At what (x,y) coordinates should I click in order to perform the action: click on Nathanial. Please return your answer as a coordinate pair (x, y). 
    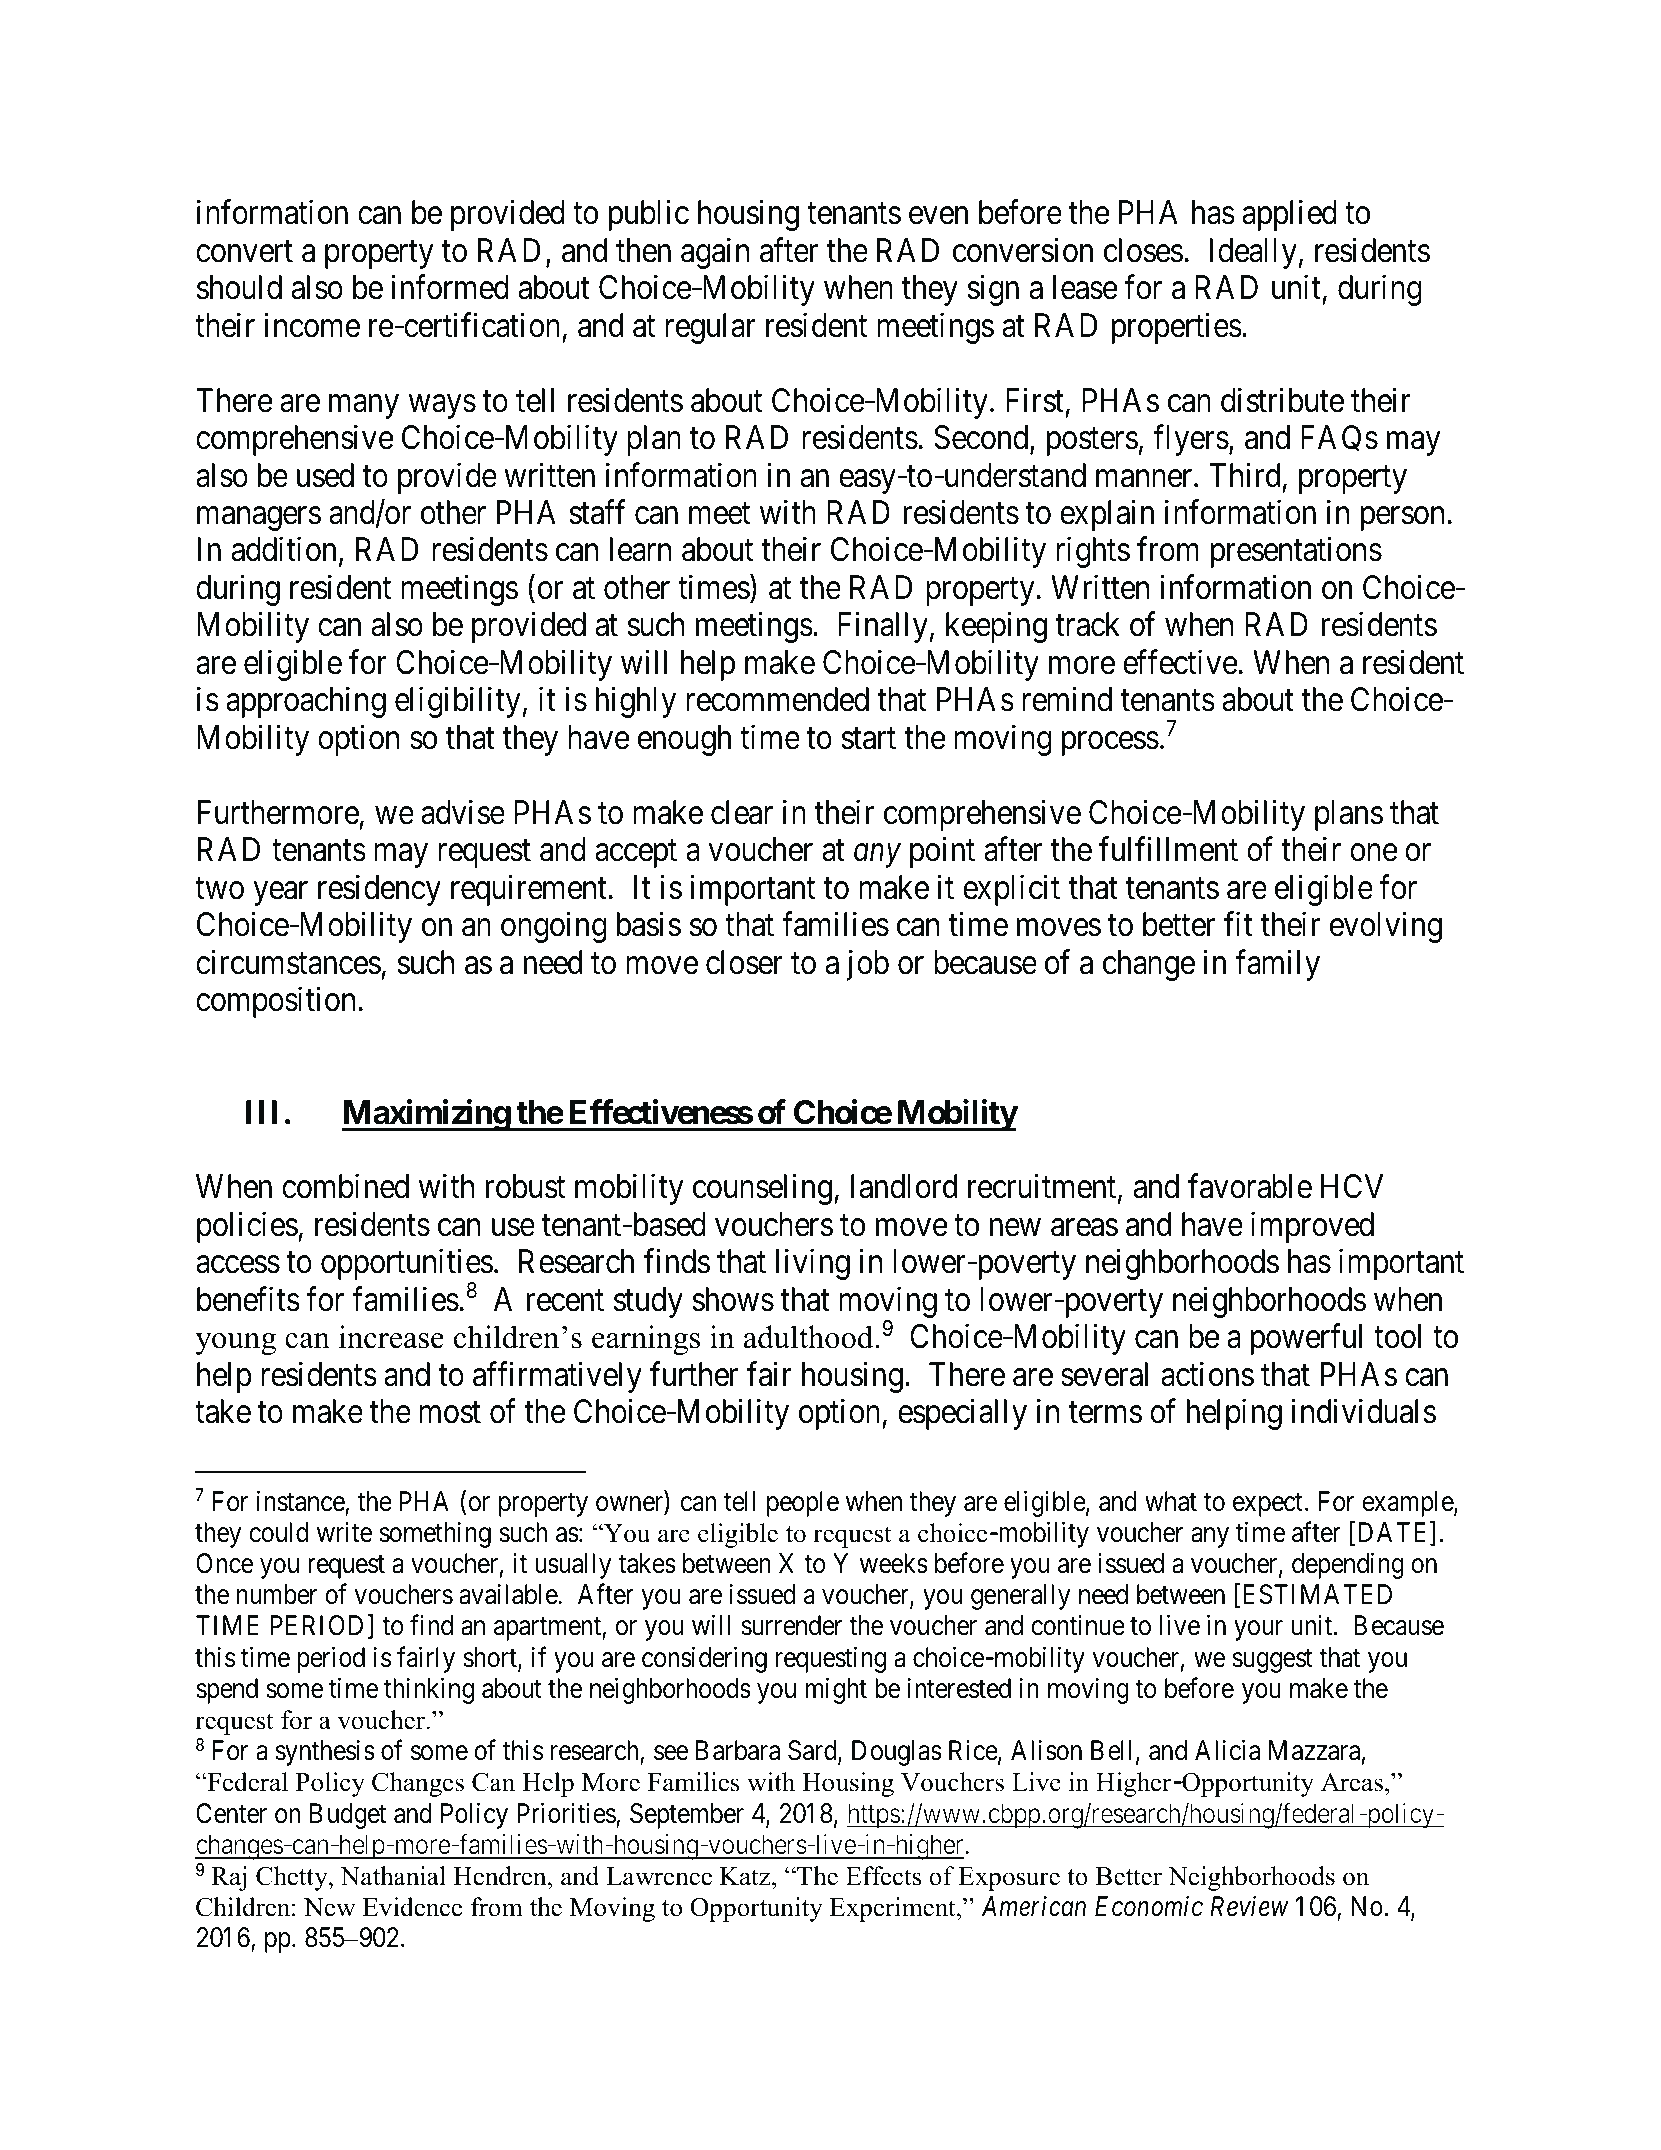
    Looking at the image, I should click on (393, 1876).
